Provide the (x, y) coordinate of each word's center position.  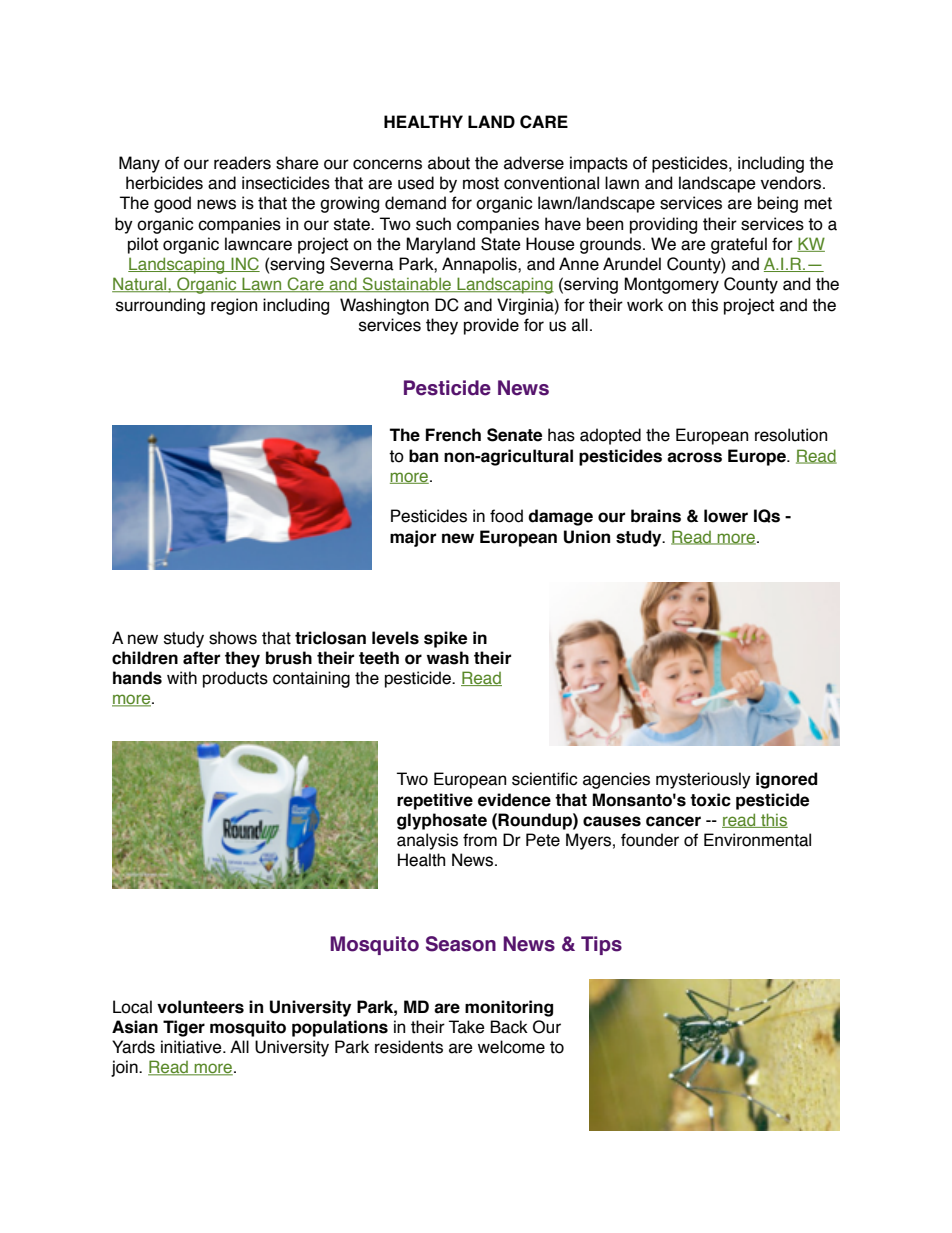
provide (491, 326)
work (645, 305)
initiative (192, 1047)
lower (726, 516)
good (172, 204)
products (235, 679)
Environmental (757, 840)
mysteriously (703, 780)
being (778, 204)
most (481, 183)
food (506, 516)
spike (445, 639)
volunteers (200, 1007)
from (480, 840)
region (234, 306)
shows (233, 638)
